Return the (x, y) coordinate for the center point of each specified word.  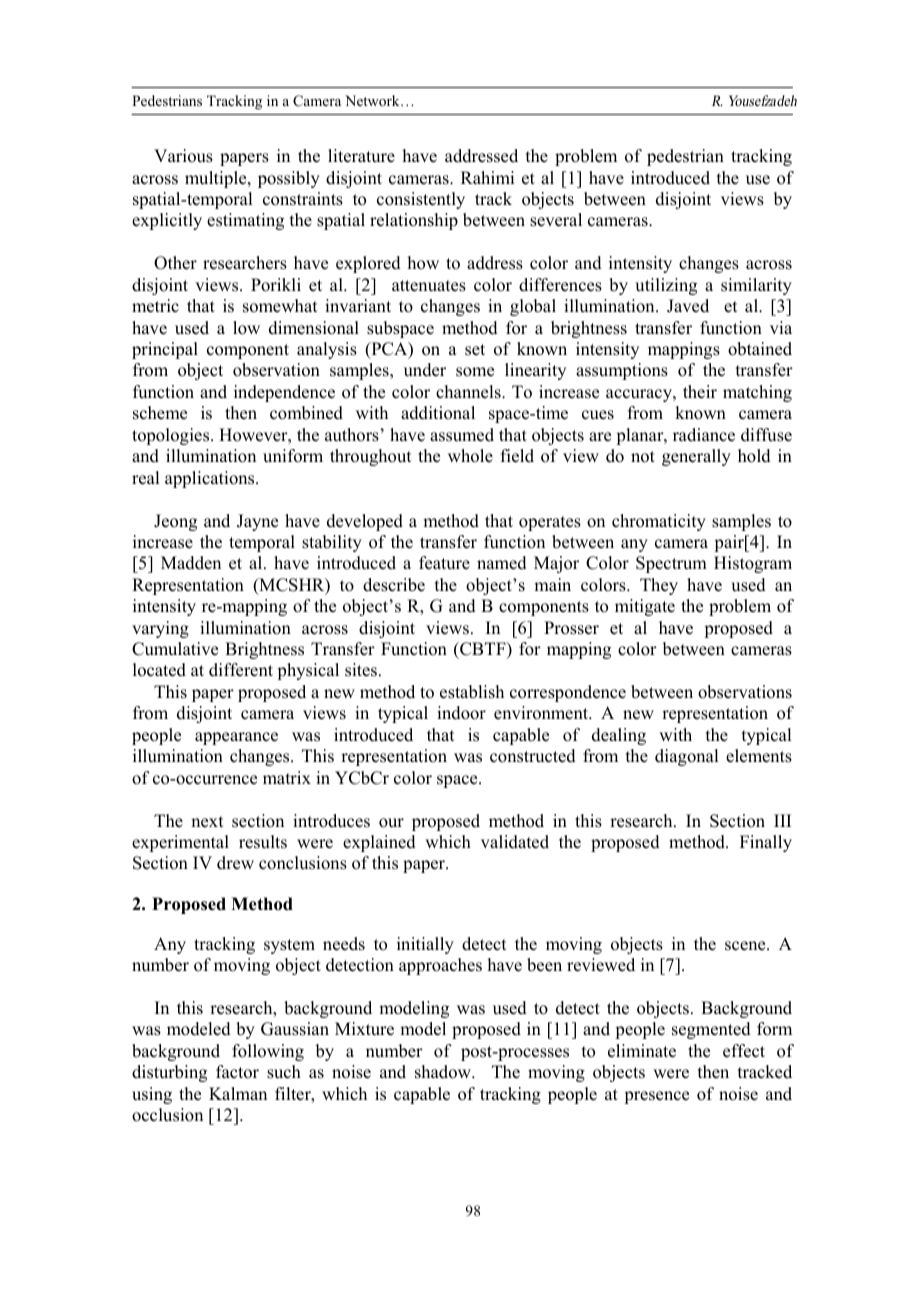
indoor (461, 713)
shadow (444, 1072)
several (556, 220)
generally (696, 457)
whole (470, 456)
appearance (236, 738)
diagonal (686, 757)
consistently (421, 200)
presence (656, 1097)
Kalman (238, 1093)
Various (183, 156)
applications (211, 479)
